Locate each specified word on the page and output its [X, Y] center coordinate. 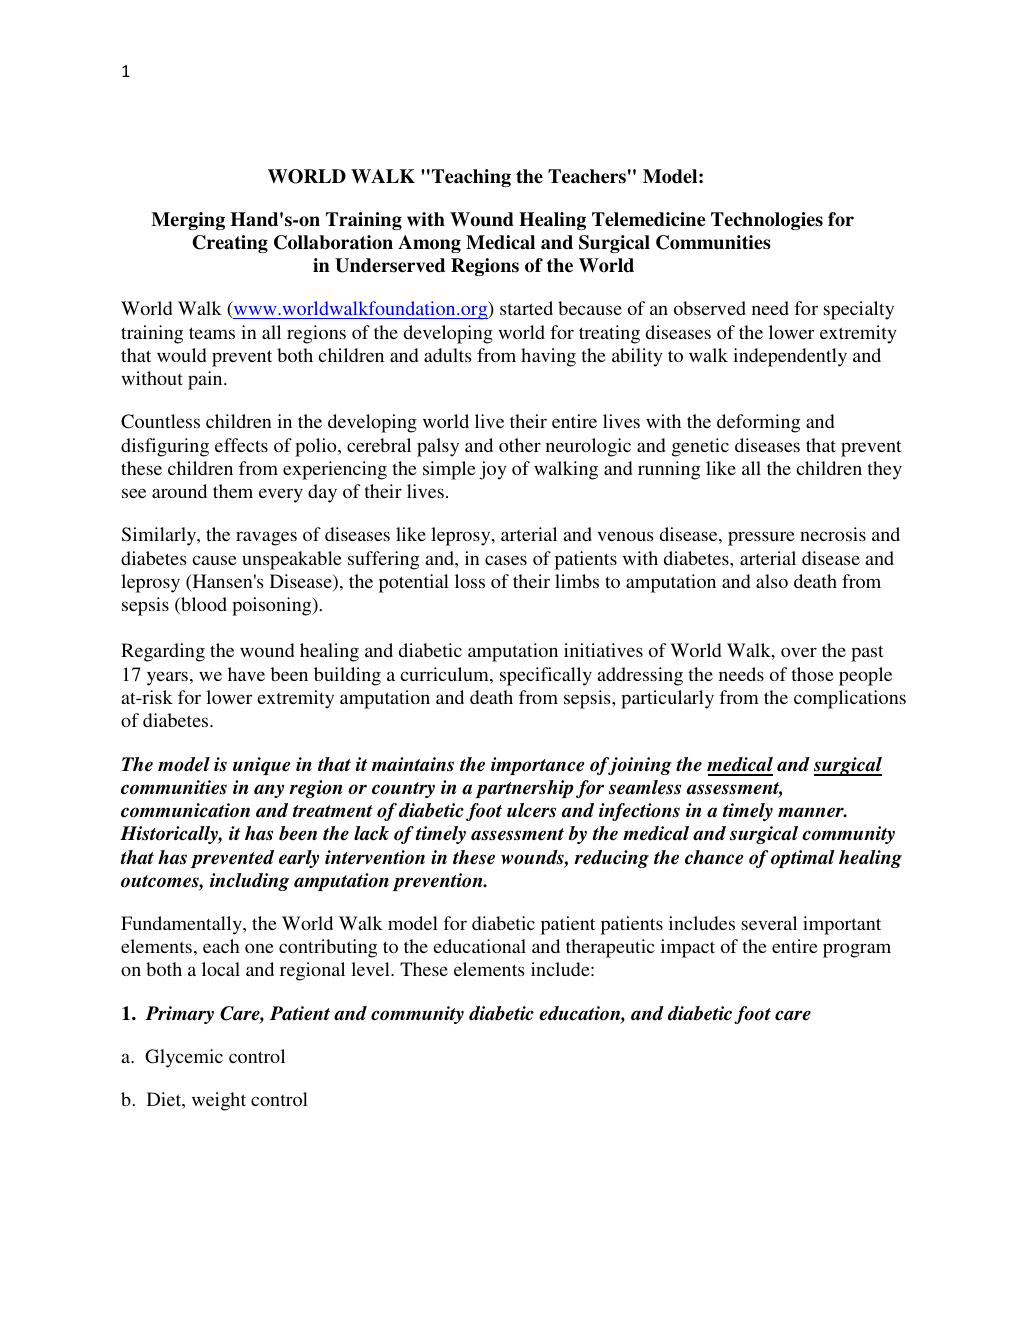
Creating [230, 244]
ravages [266, 538]
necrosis [833, 534]
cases [506, 560]
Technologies [767, 221]
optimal [802, 859]
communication [185, 810]
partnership [524, 789]
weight [219, 1101]
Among [429, 244]
